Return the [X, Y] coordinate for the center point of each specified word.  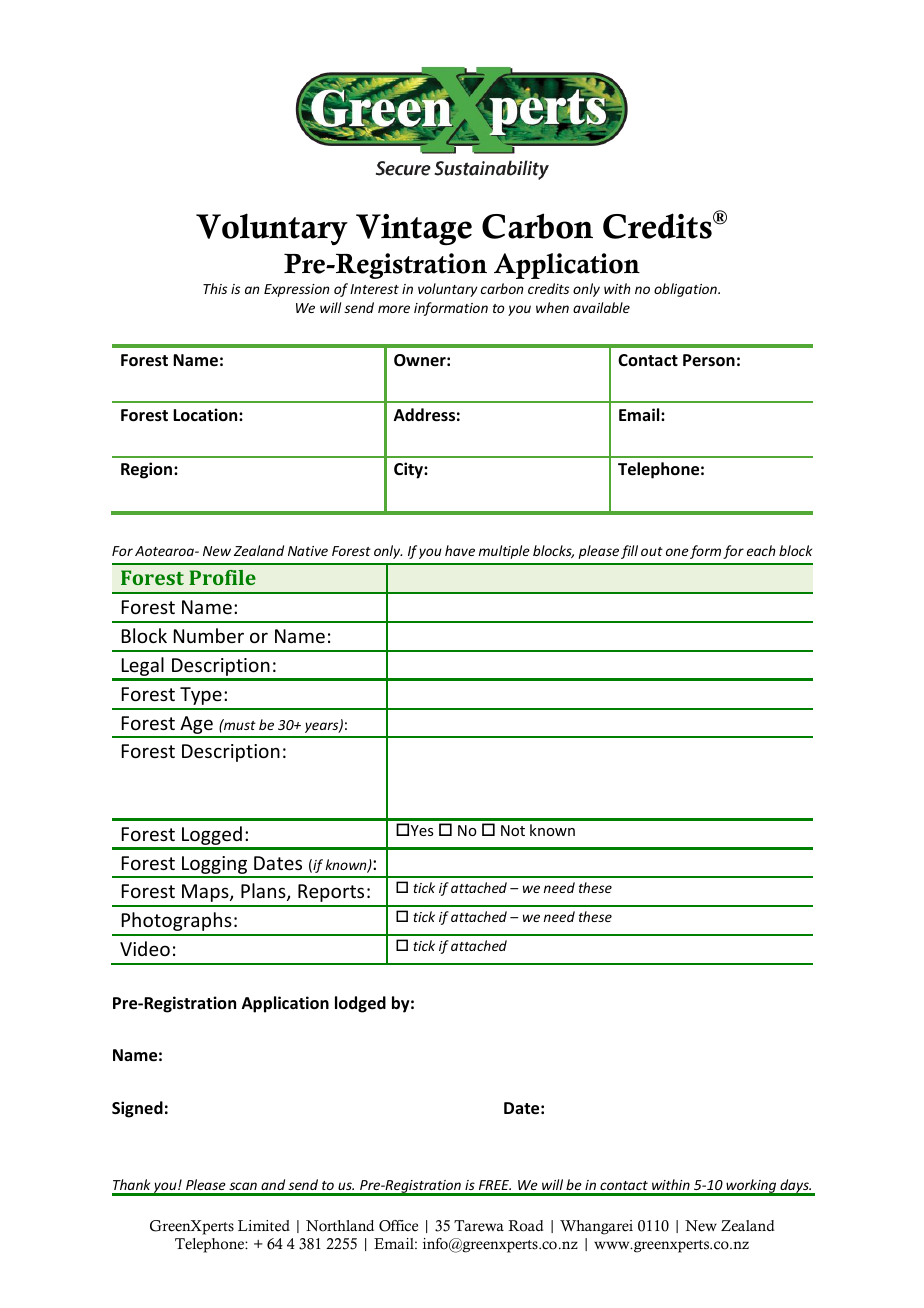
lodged [360, 1004]
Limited [264, 1226]
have [460, 550]
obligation [686, 290]
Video [145, 948]
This [215, 288]
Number [209, 635]
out [652, 551]
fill [629, 552]
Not [513, 830]
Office [398, 1226]
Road [525, 1226]
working [751, 1187]
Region [148, 470]
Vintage [414, 229]
